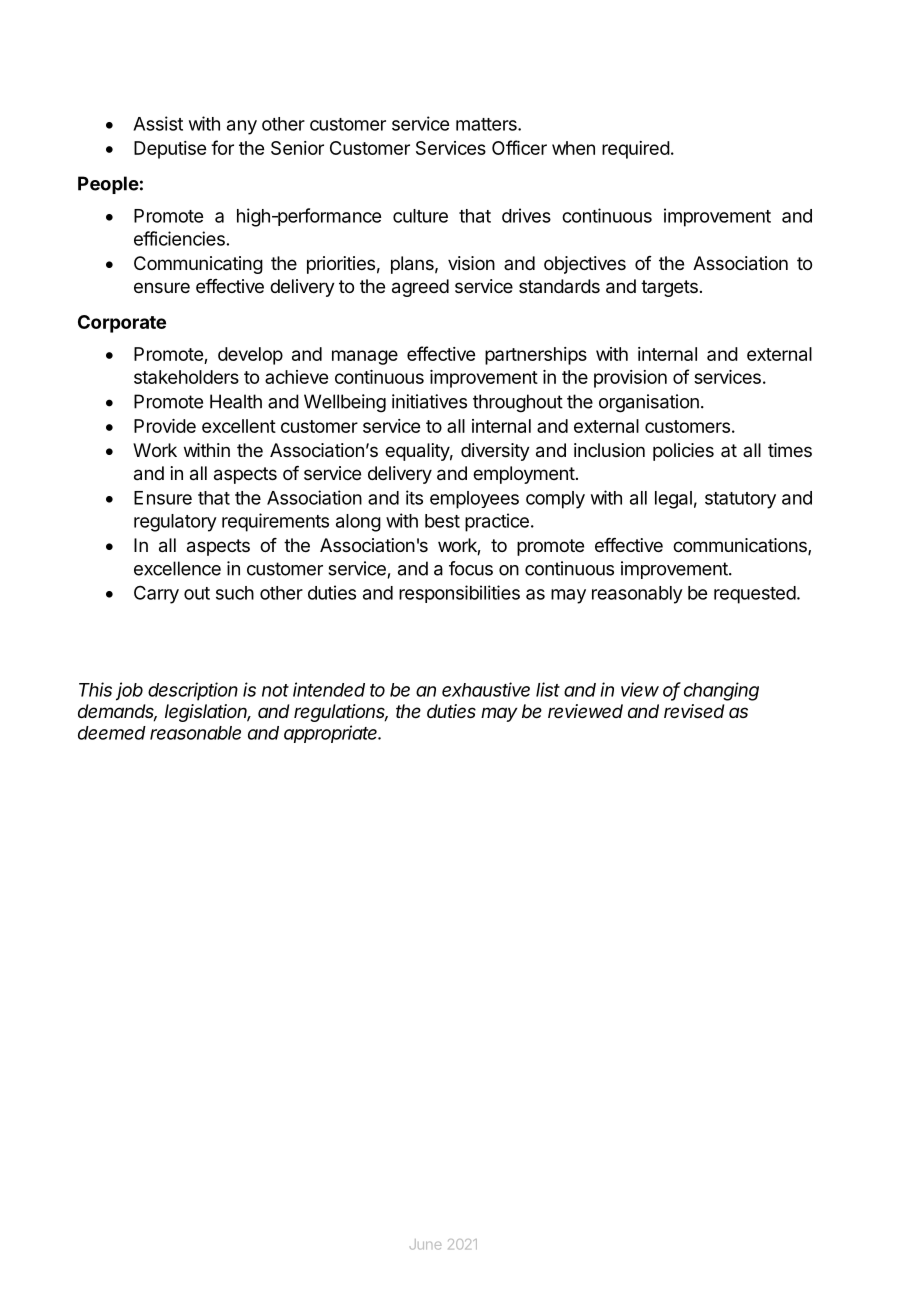 This screenshot has height=1308, width=924. I want to click on changing, so click(721, 691).
